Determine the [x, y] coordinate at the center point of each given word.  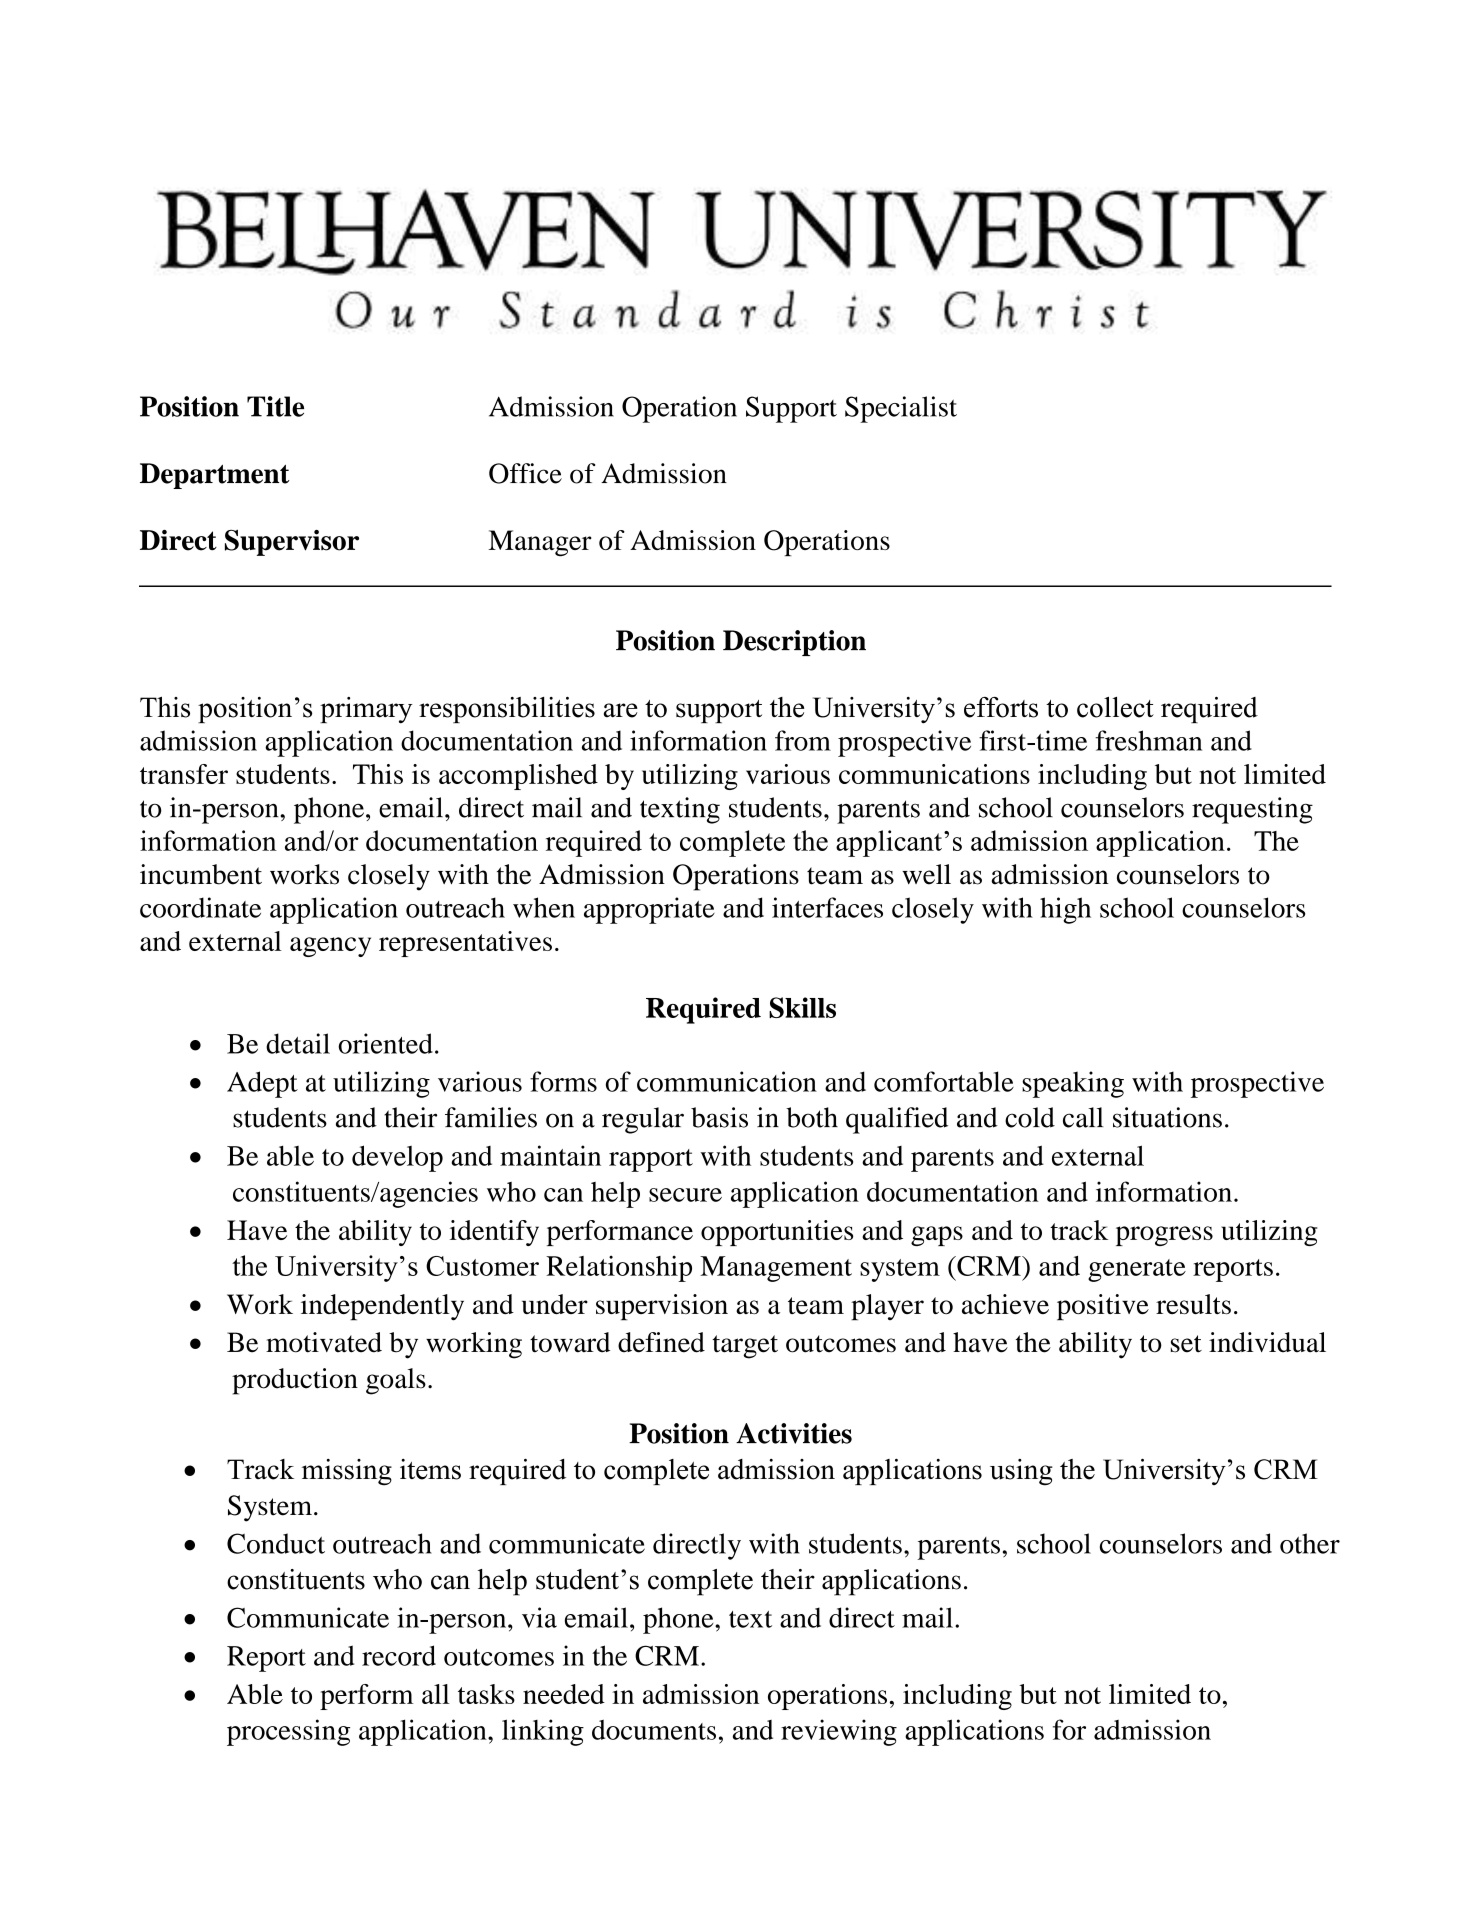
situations [1167, 1117]
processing [288, 1732]
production [295, 1381]
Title [275, 406]
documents [654, 1730]
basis [719, 1117]
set [1186, 1344]
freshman [1148, 740]
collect [1115, 707]
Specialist [901, 409]
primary [366, 710]
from [803, 740]
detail [298, 1043]
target [745, 1347]
